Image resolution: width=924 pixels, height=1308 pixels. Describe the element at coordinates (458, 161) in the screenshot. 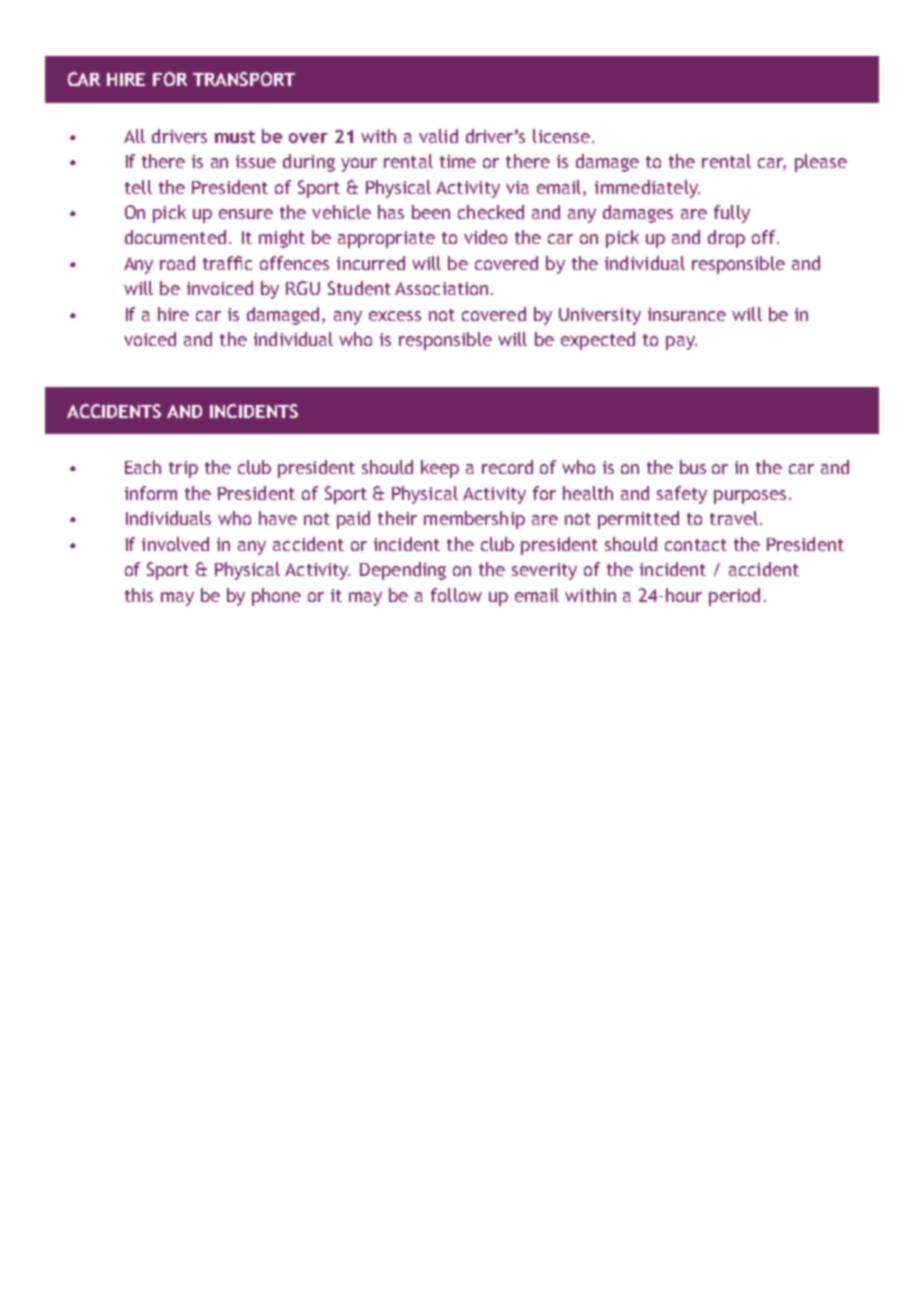

I see `time` at that location.
